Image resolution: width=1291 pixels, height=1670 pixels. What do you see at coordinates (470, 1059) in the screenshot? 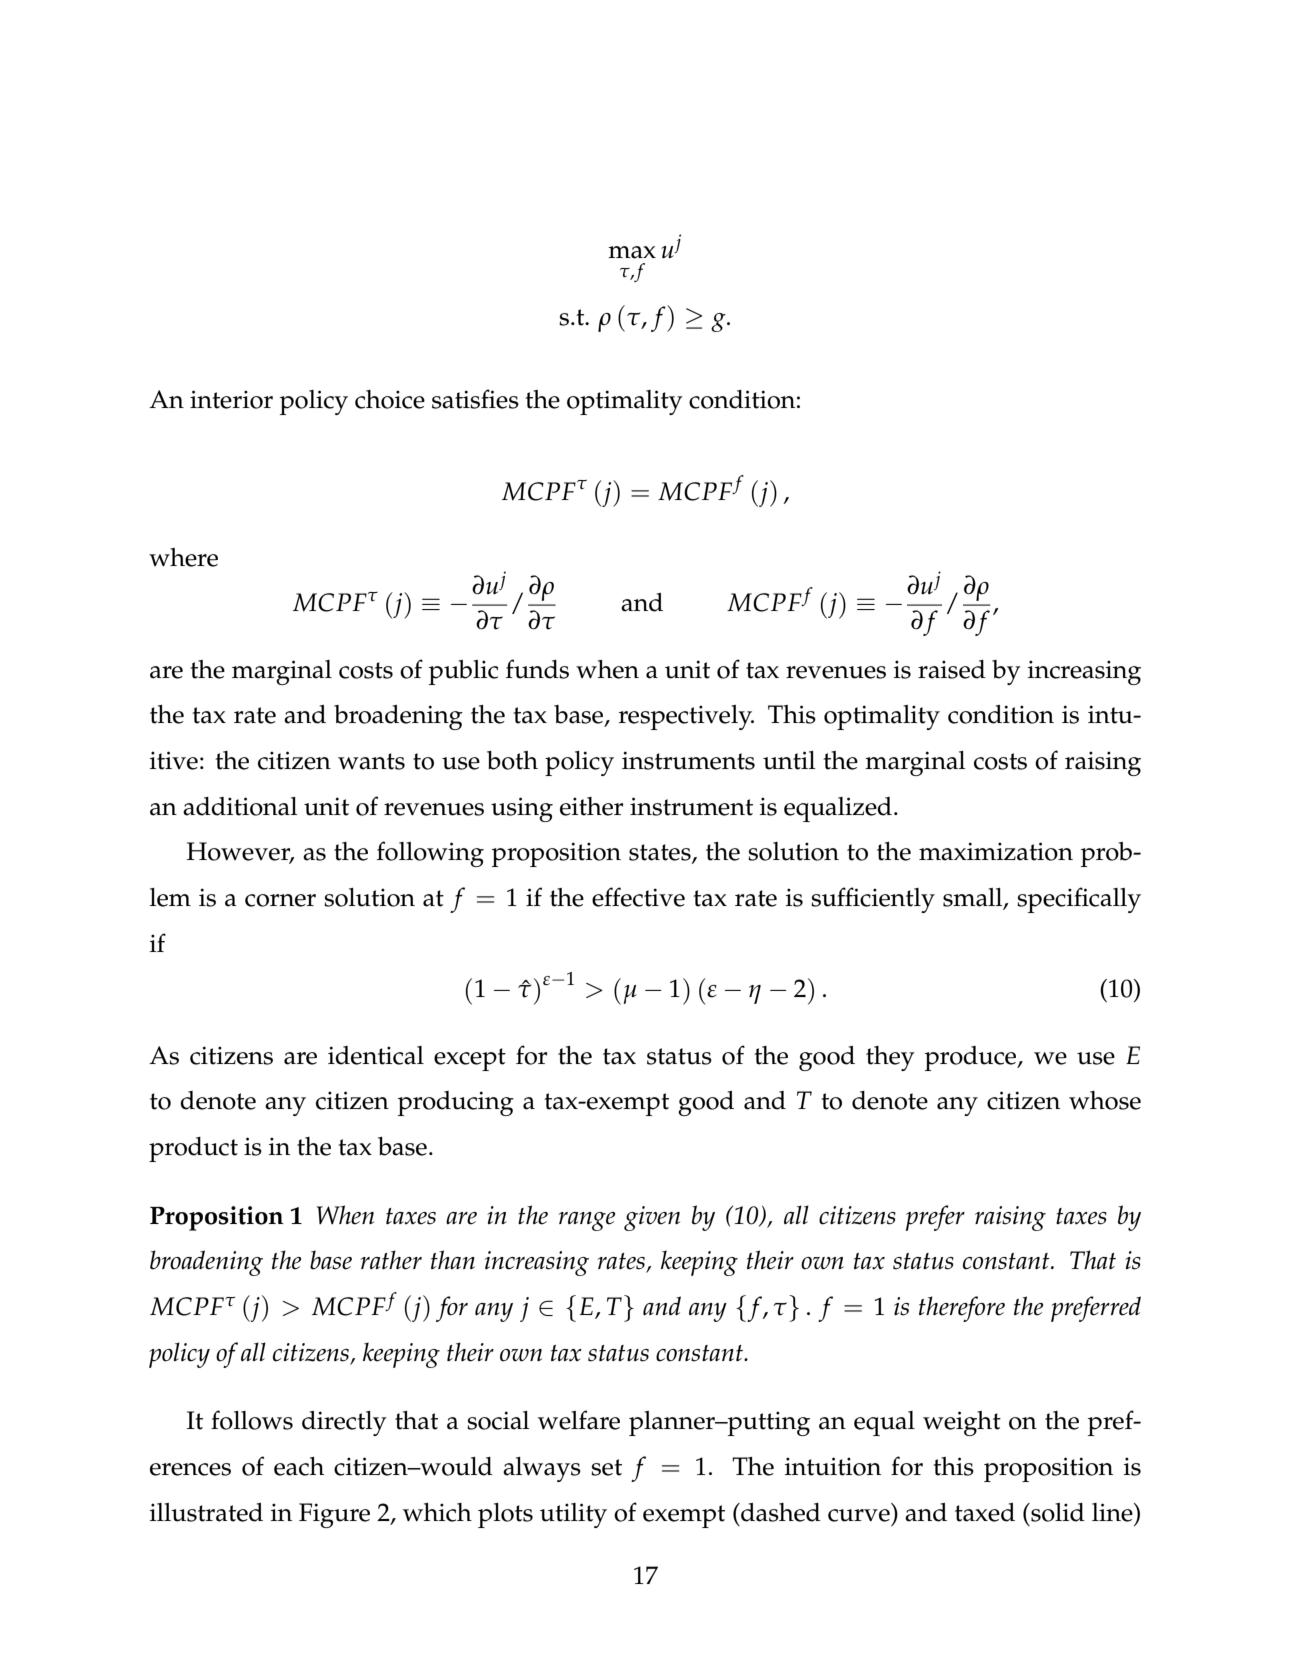
I see `except` at bounding box center [470, 1059].
